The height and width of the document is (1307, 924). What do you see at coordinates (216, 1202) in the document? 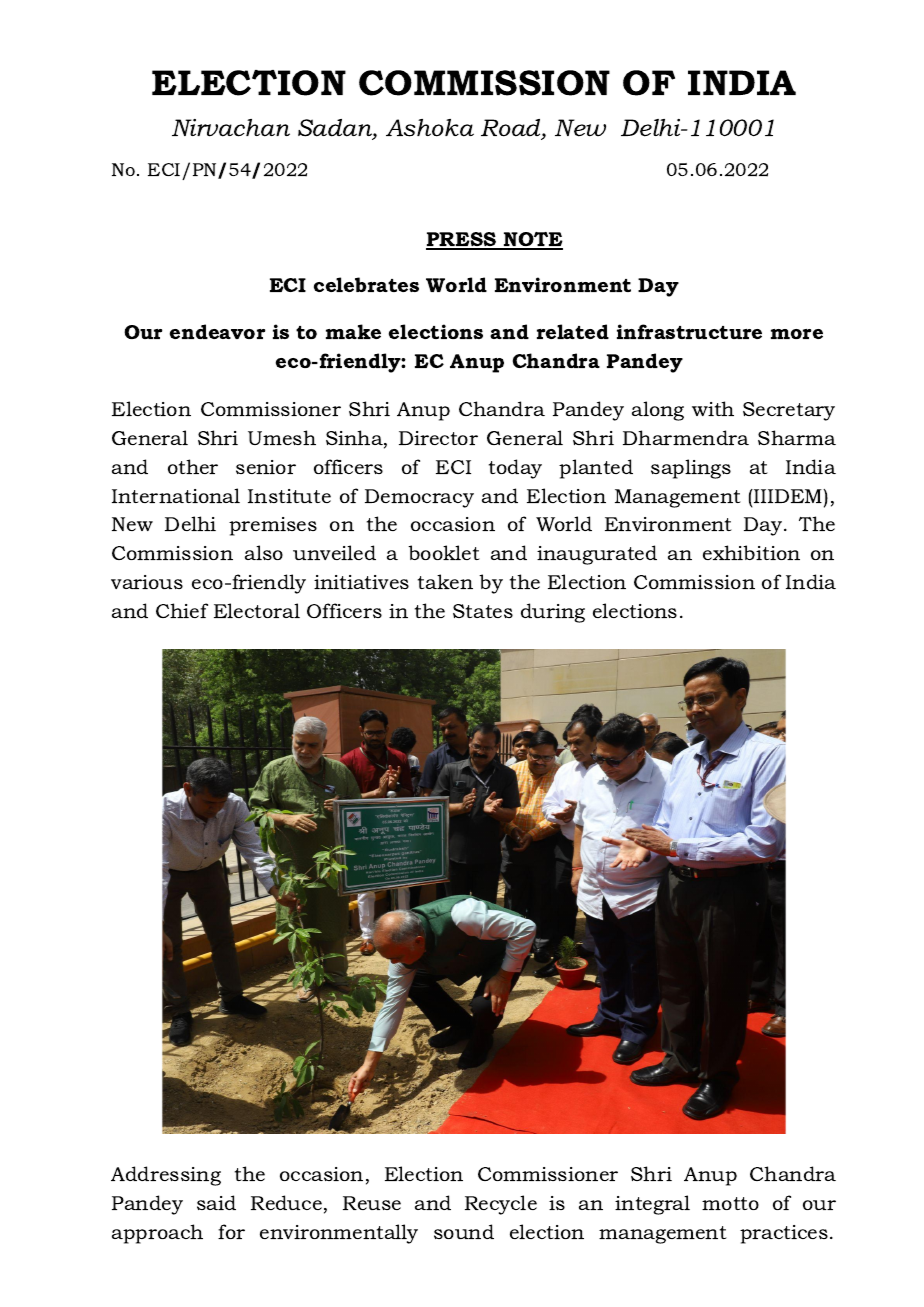
I see `said` at bounding box center [216, 1202].
